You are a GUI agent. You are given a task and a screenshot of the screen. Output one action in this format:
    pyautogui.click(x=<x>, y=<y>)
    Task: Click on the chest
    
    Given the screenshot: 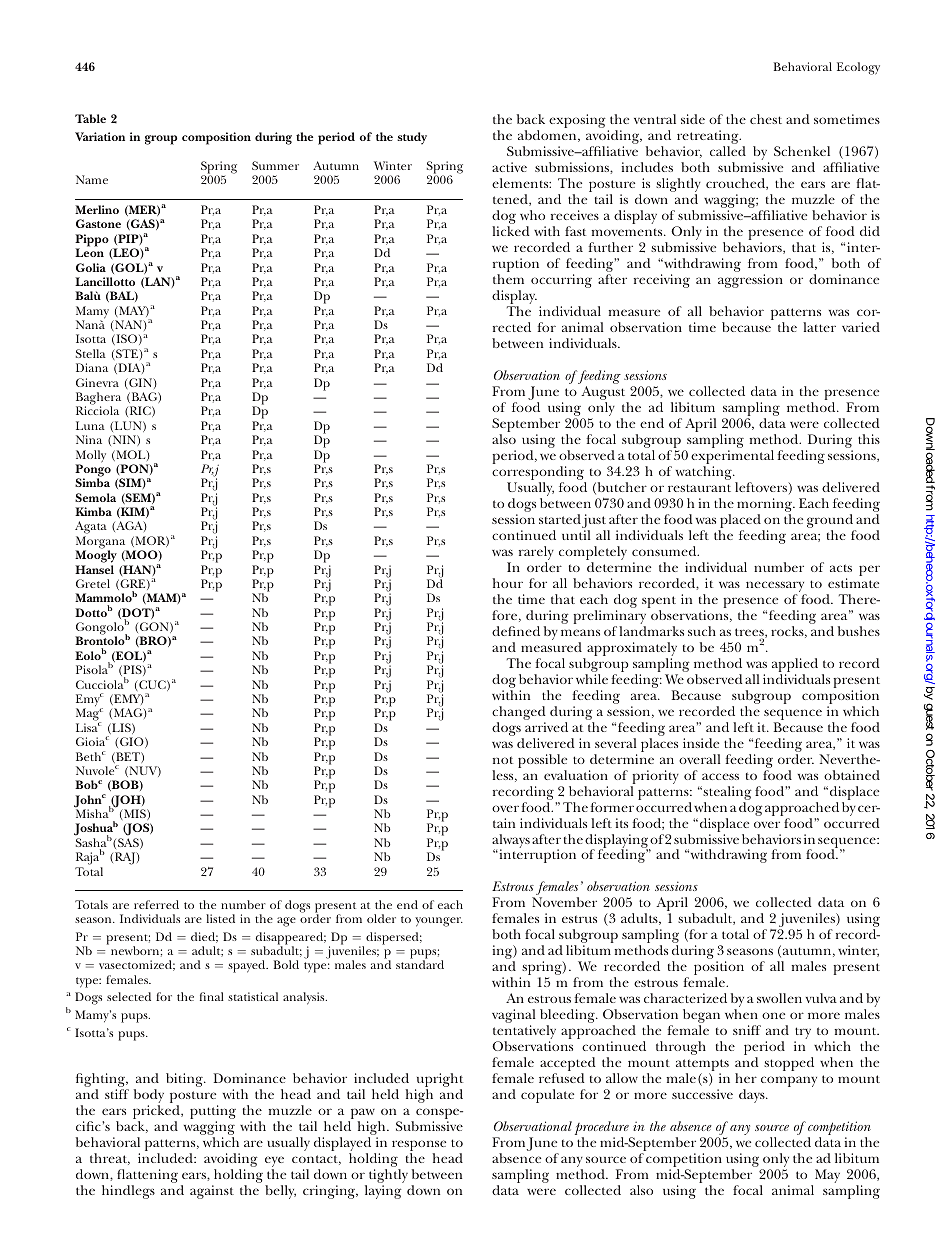 What is the action you would take?
    pyautogui.click(x=766, y=119)
